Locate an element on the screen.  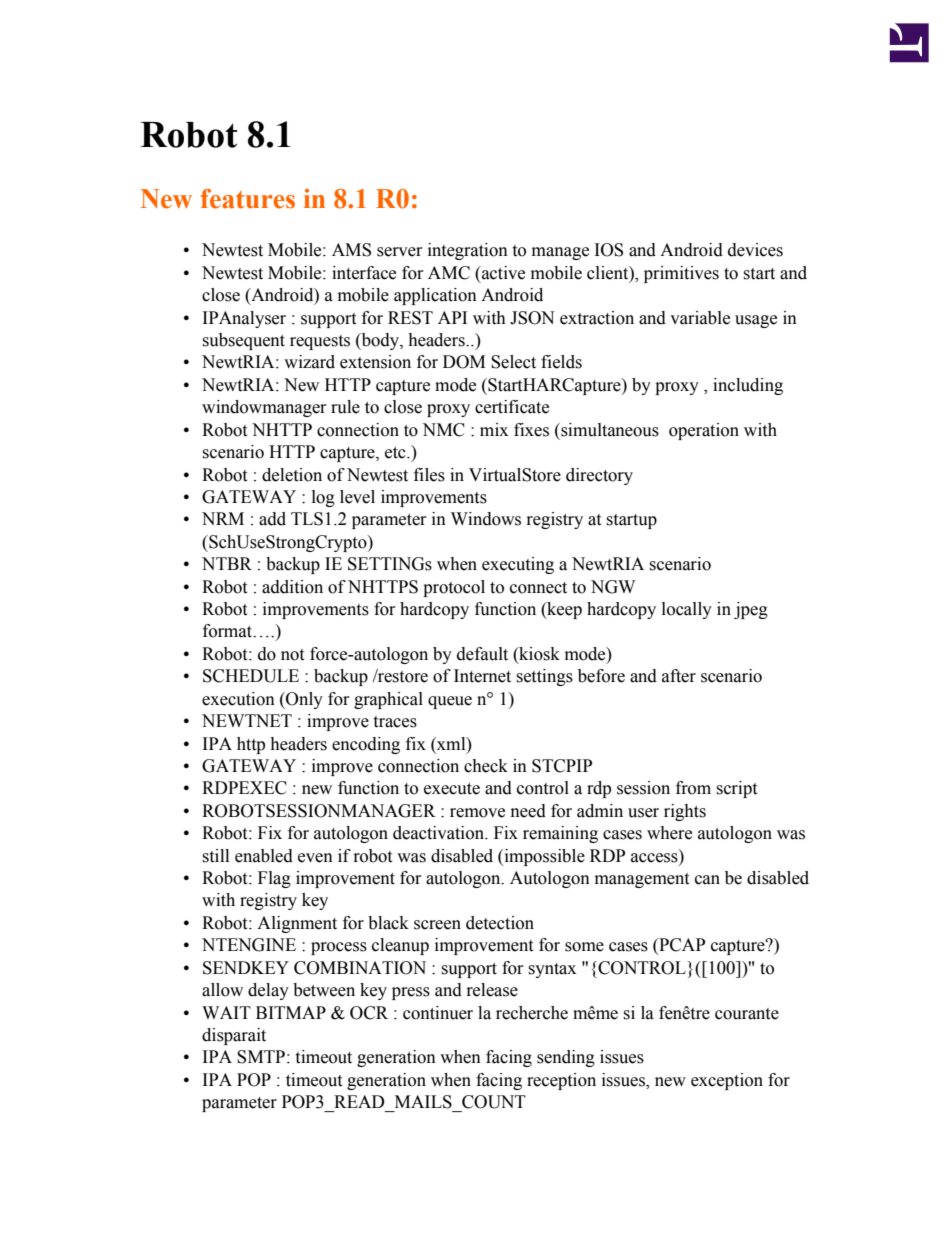
not is located at coordinates (292, 655).
